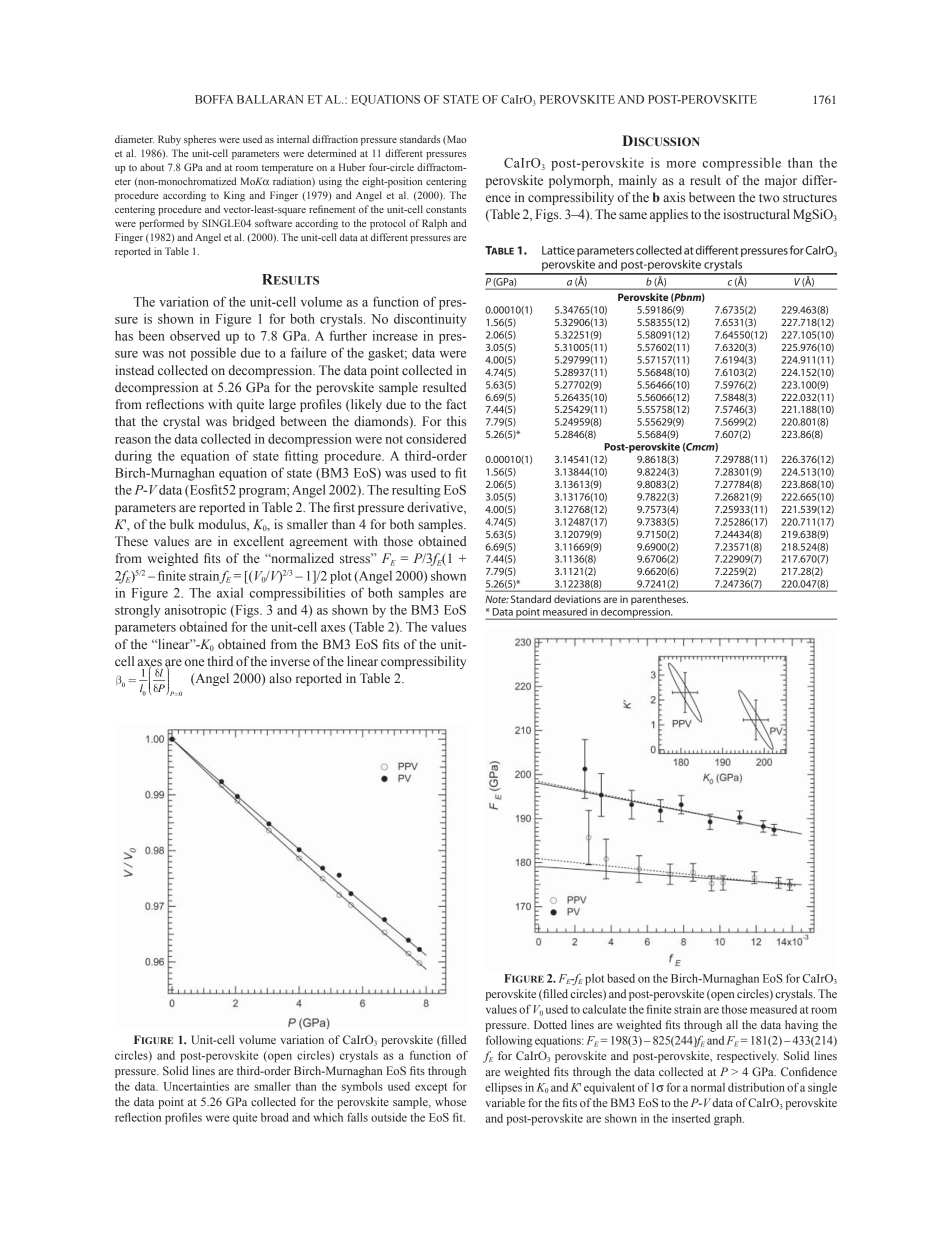 The height and width of the screenshot is (1233, 952). I want to click on Dotted, so click(550, 1024).
